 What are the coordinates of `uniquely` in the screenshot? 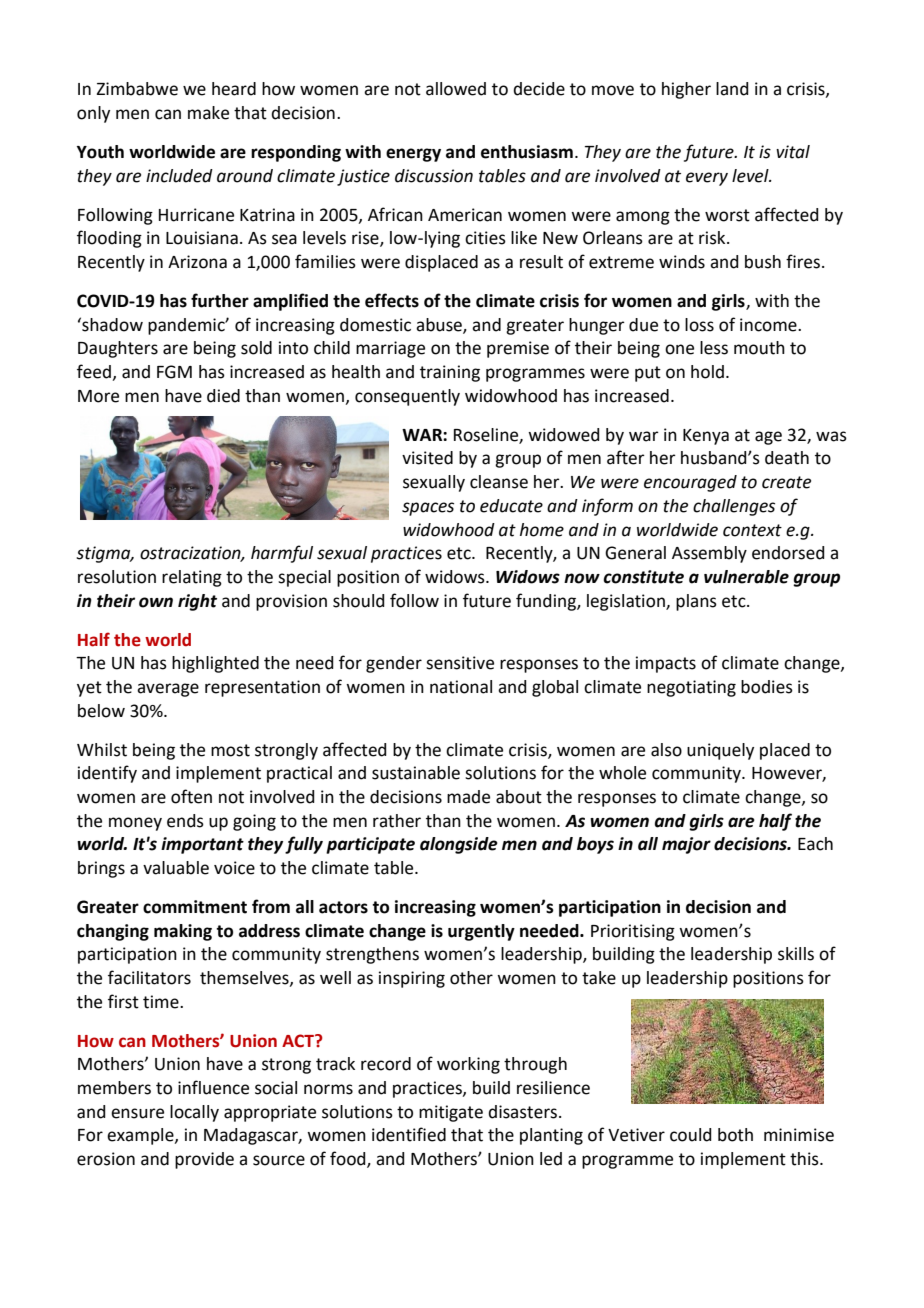 It's located at (720, 751).
